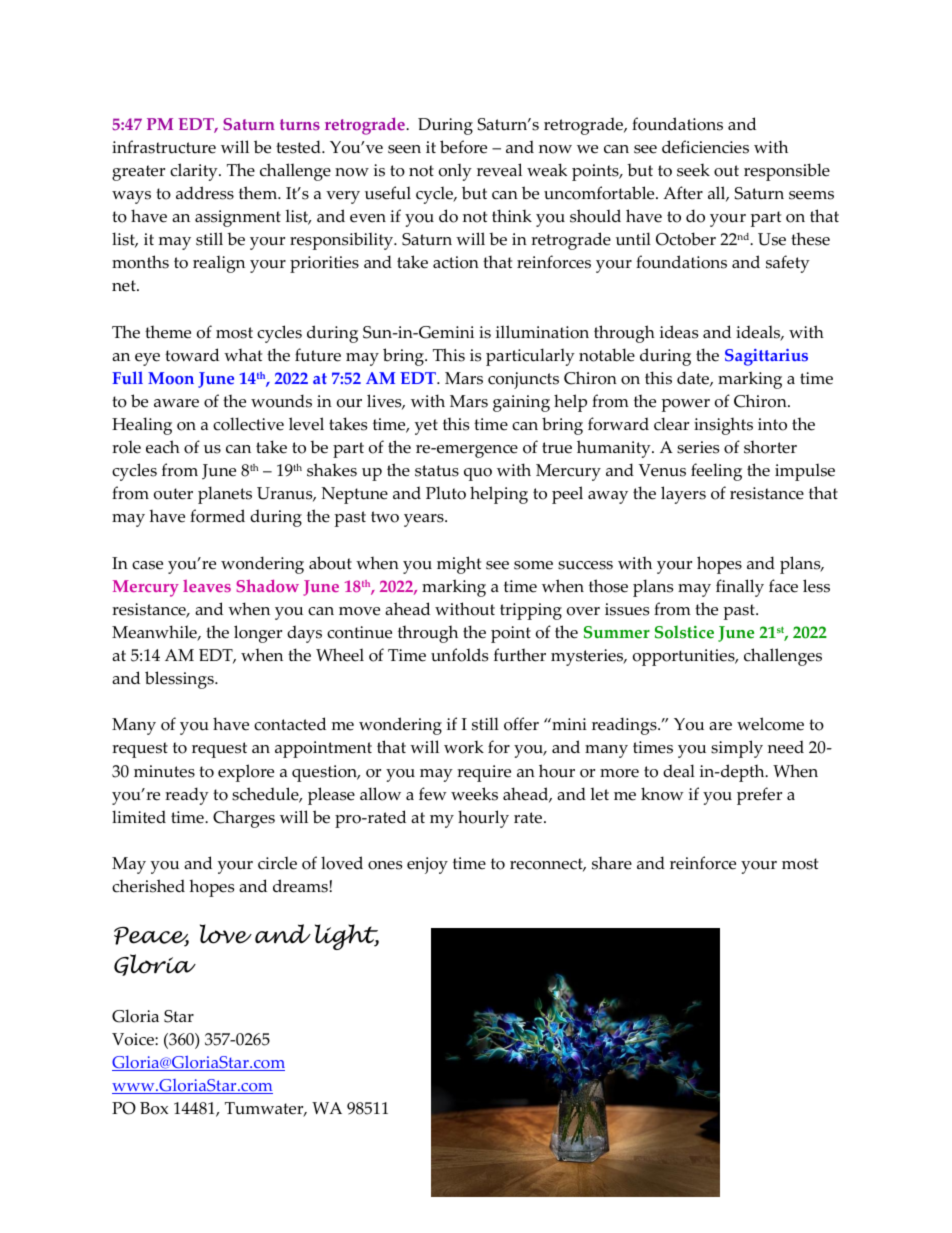 The width and height of the image is (952, 1233). Describe the element at coordinates (195, 172) in the image. I see `clarity` at that location.
